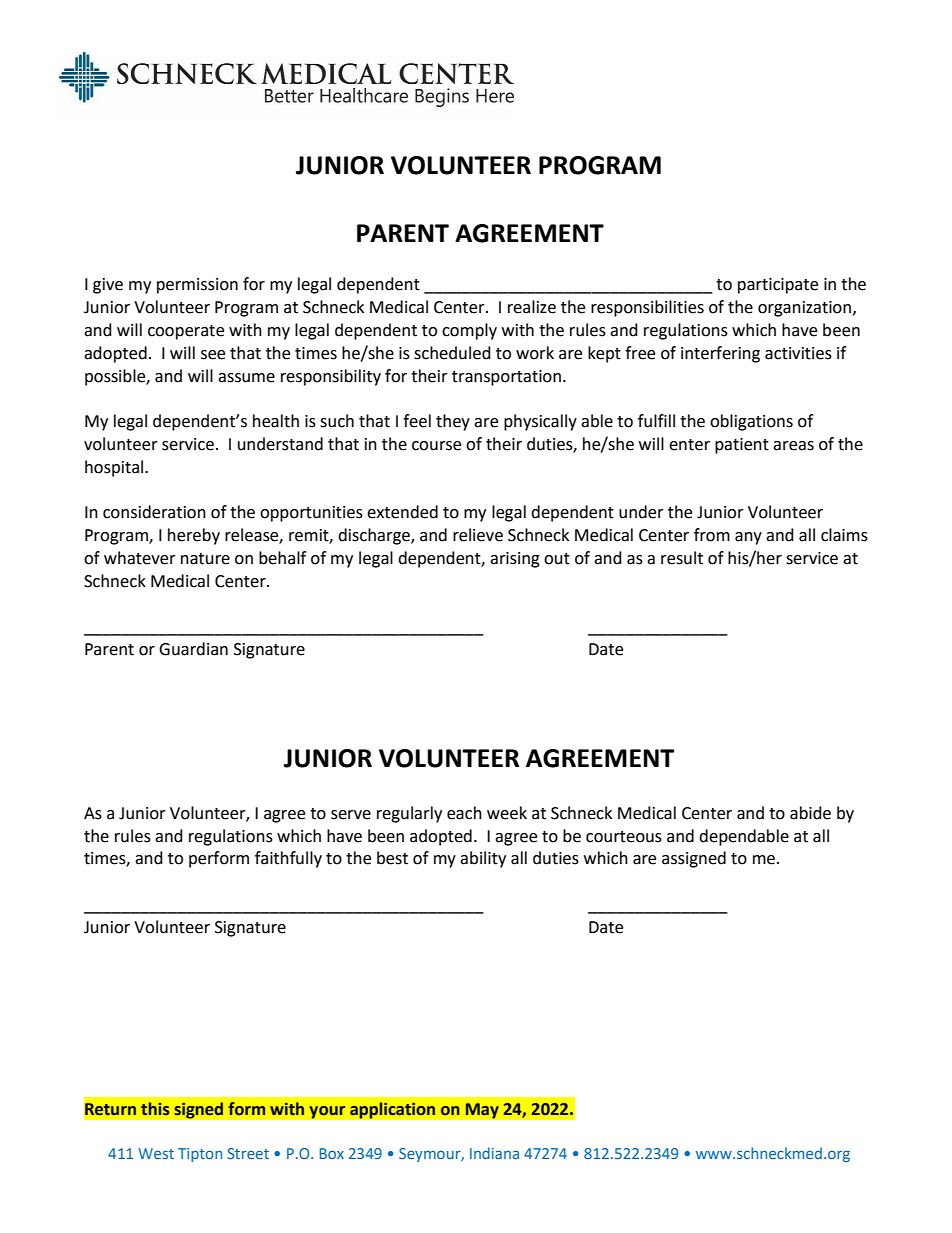 The image size is (952, 1233). I want to click on faithfully, so click(288, 859).
